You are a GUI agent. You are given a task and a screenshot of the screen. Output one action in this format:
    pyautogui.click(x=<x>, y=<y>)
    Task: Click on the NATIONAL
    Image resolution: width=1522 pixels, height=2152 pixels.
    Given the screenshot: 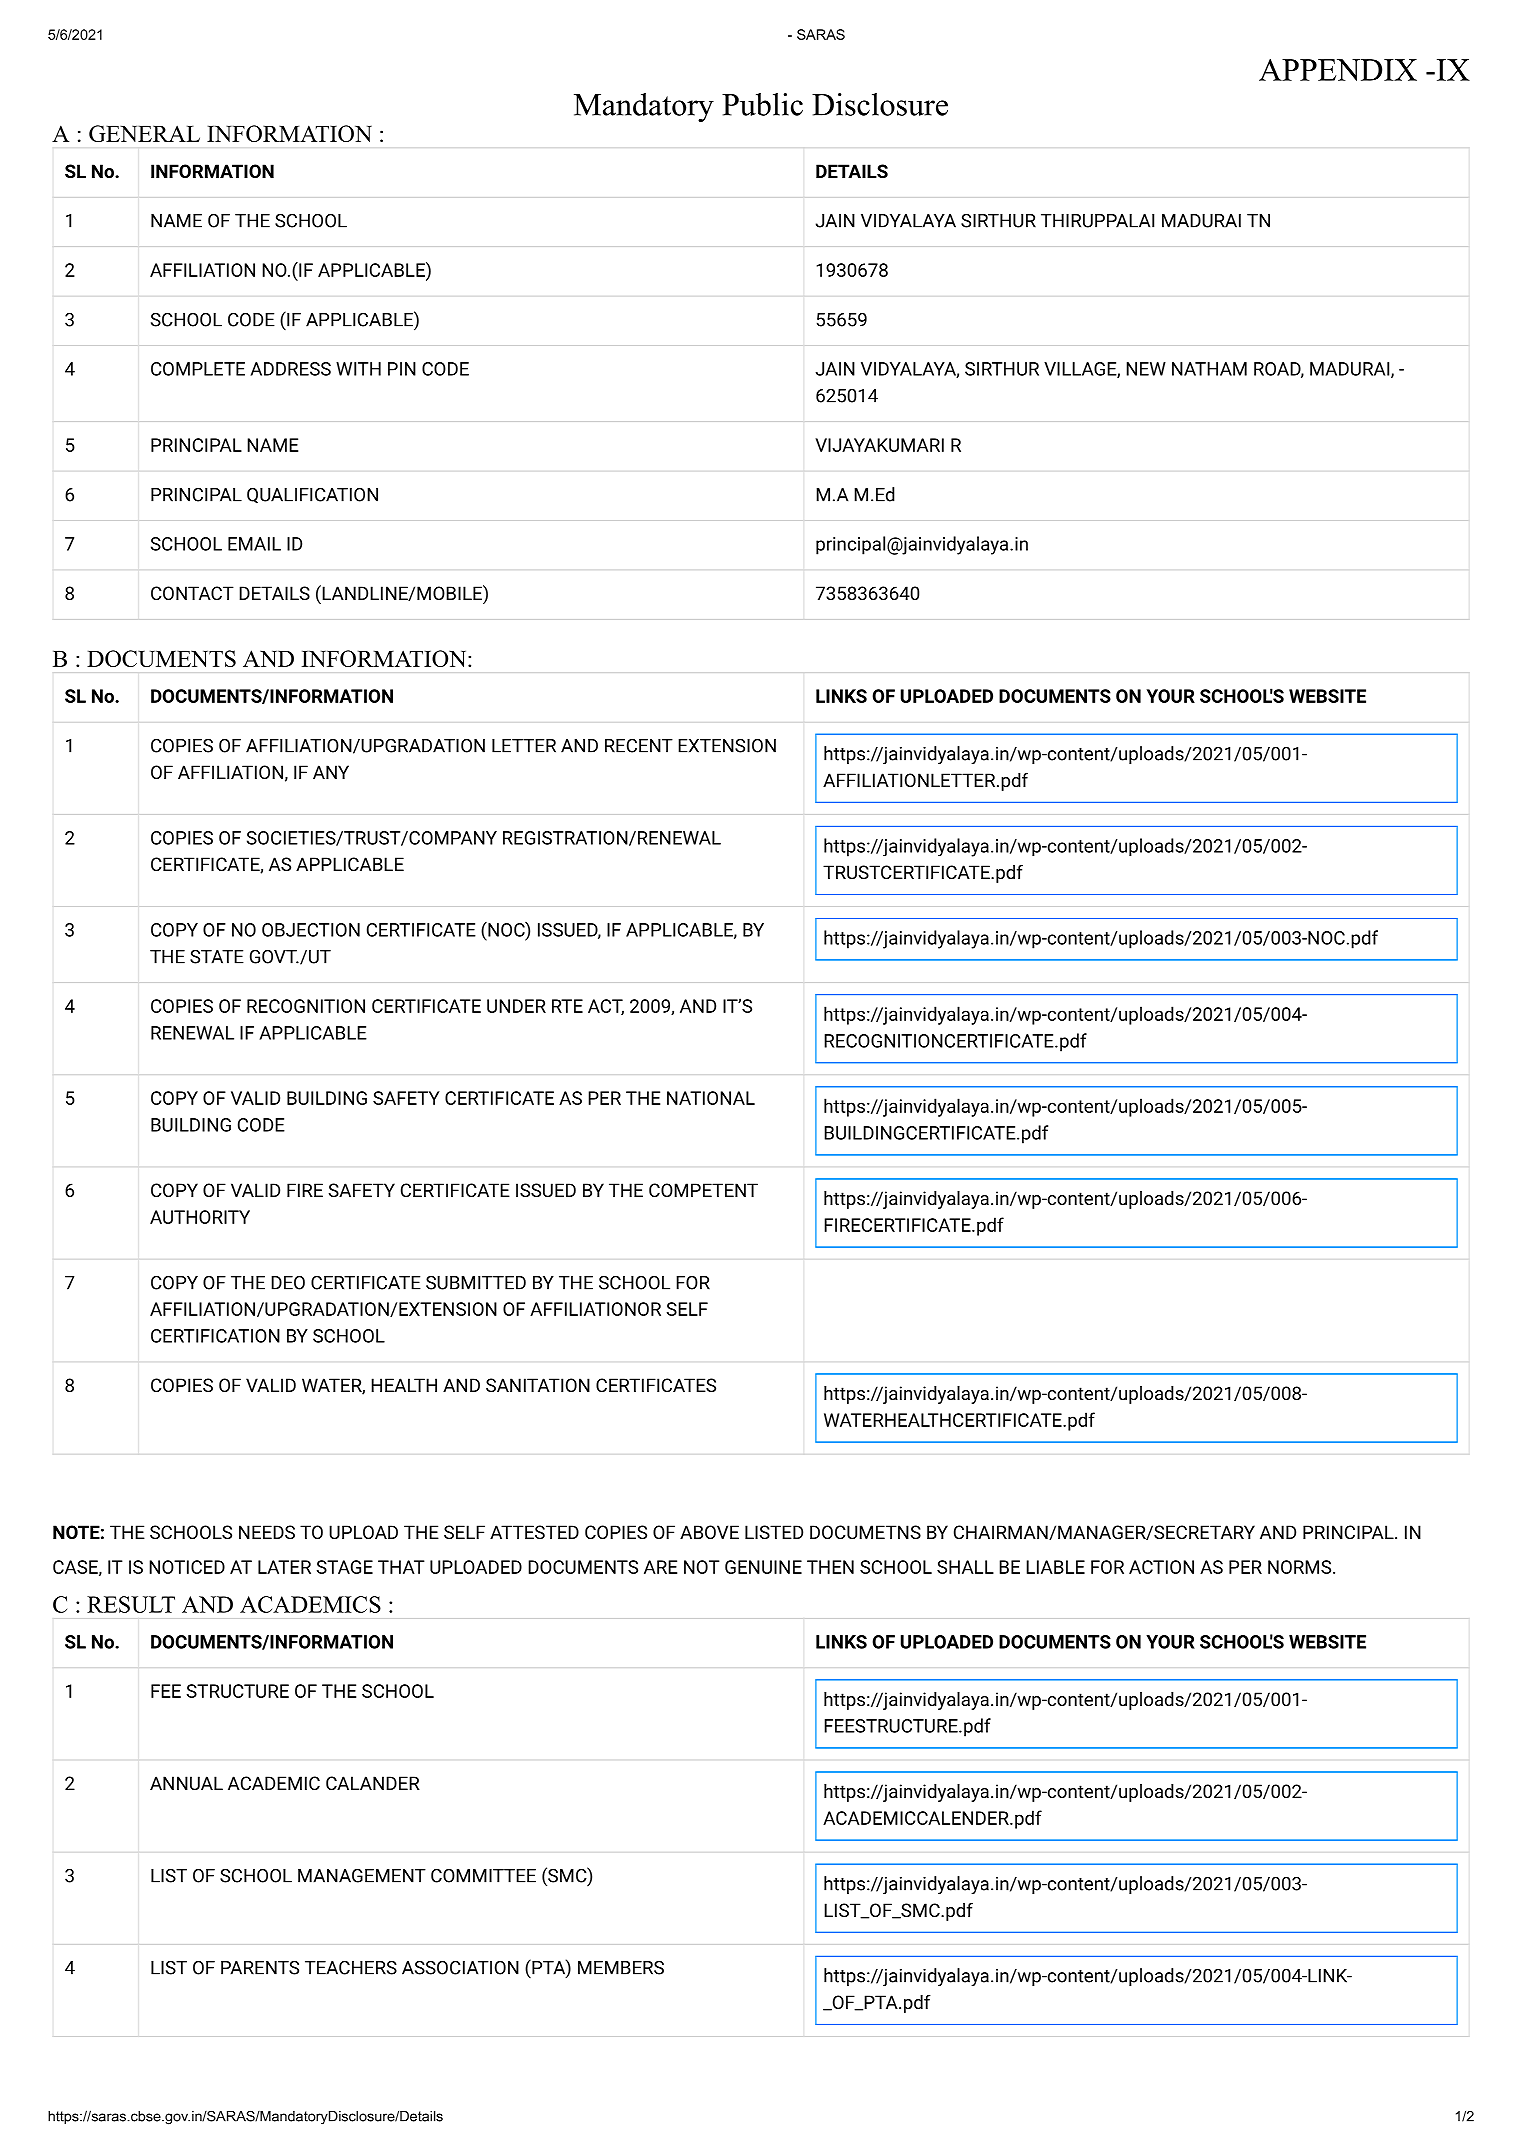 What is the action you would take?
    pyautogui.click(x=711, y=1098)
